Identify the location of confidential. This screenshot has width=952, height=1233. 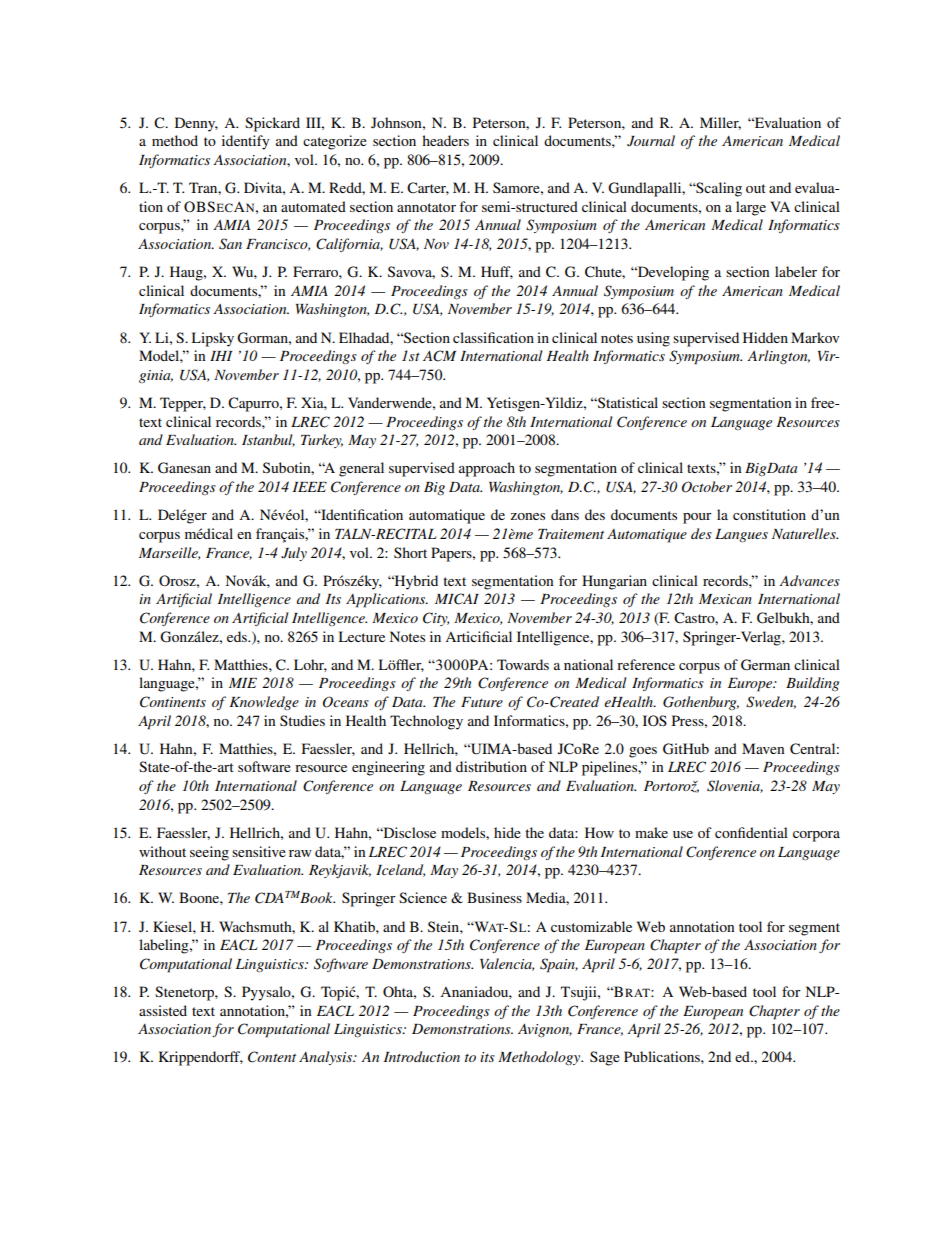
(751, 832).
